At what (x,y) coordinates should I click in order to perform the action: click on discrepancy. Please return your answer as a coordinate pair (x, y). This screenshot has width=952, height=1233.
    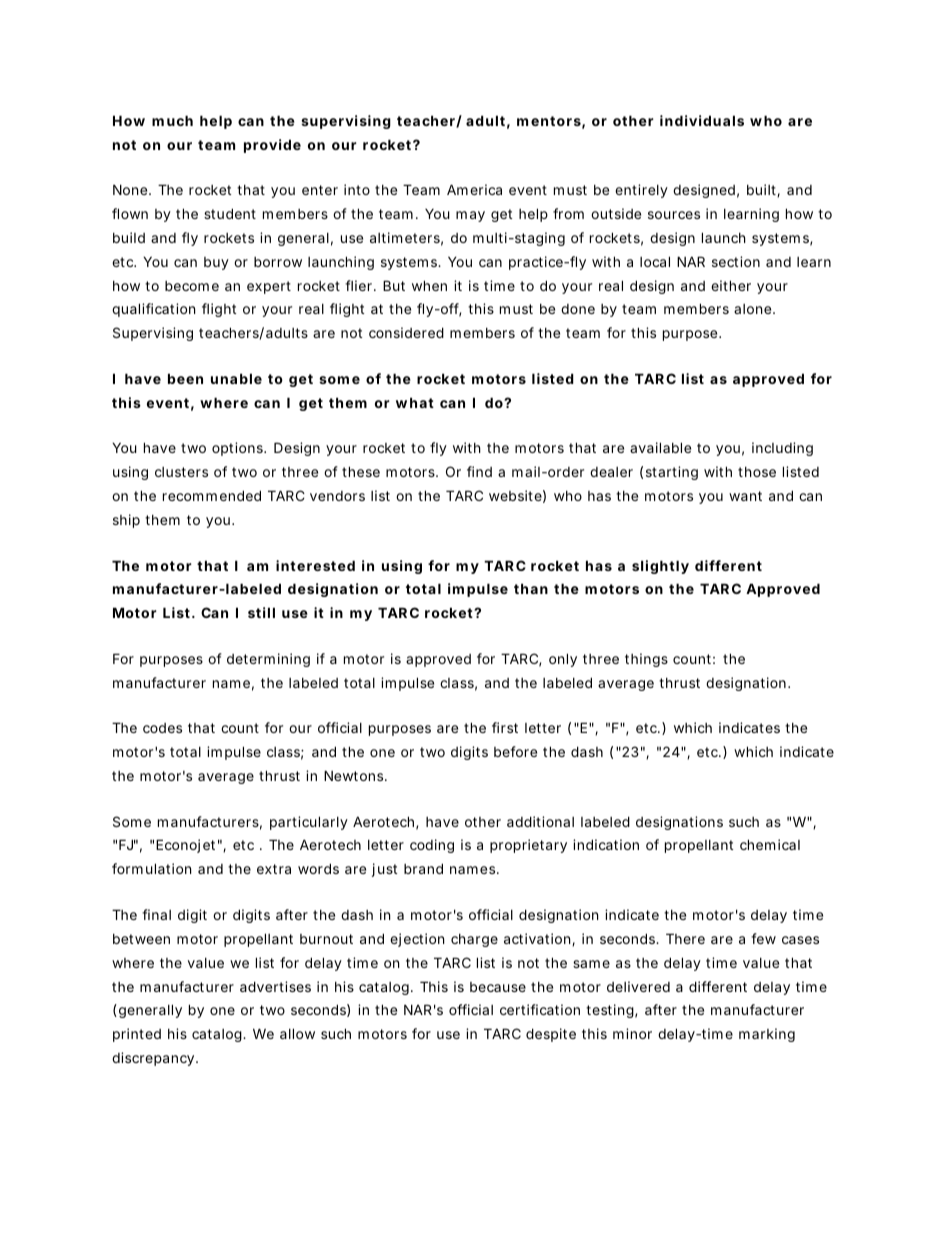
    Looking at the image, I should click on (154, 1059).
